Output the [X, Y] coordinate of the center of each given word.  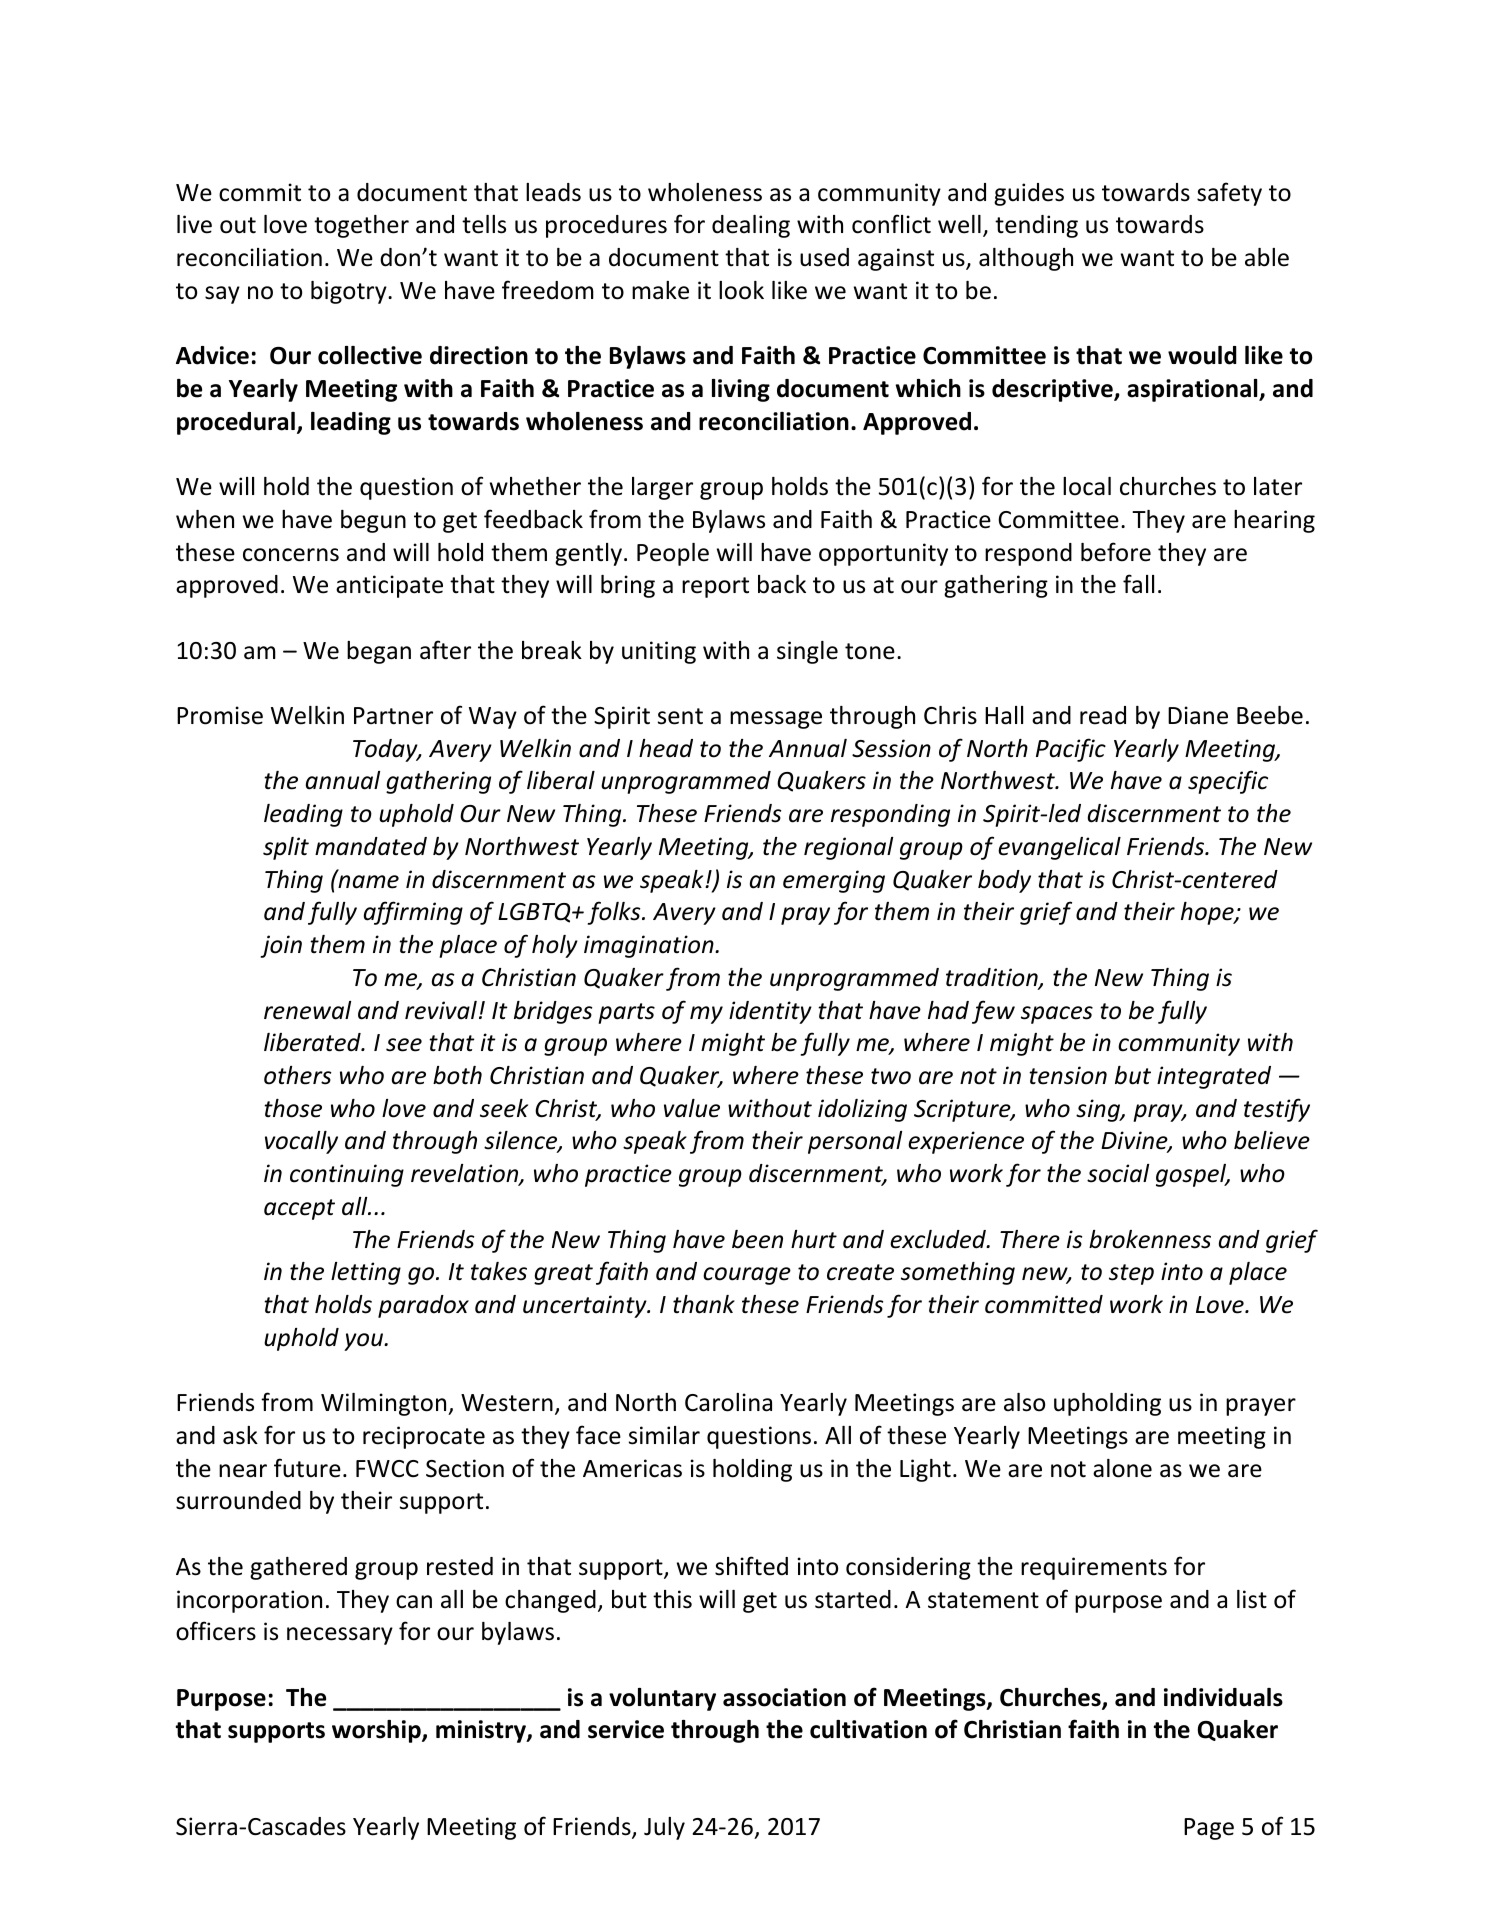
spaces [1057, 1015]
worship [377, 1731]
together [361, 226]
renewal [307, 1010]
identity [770, 1012]
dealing [751, 226]
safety [1229, 194]
